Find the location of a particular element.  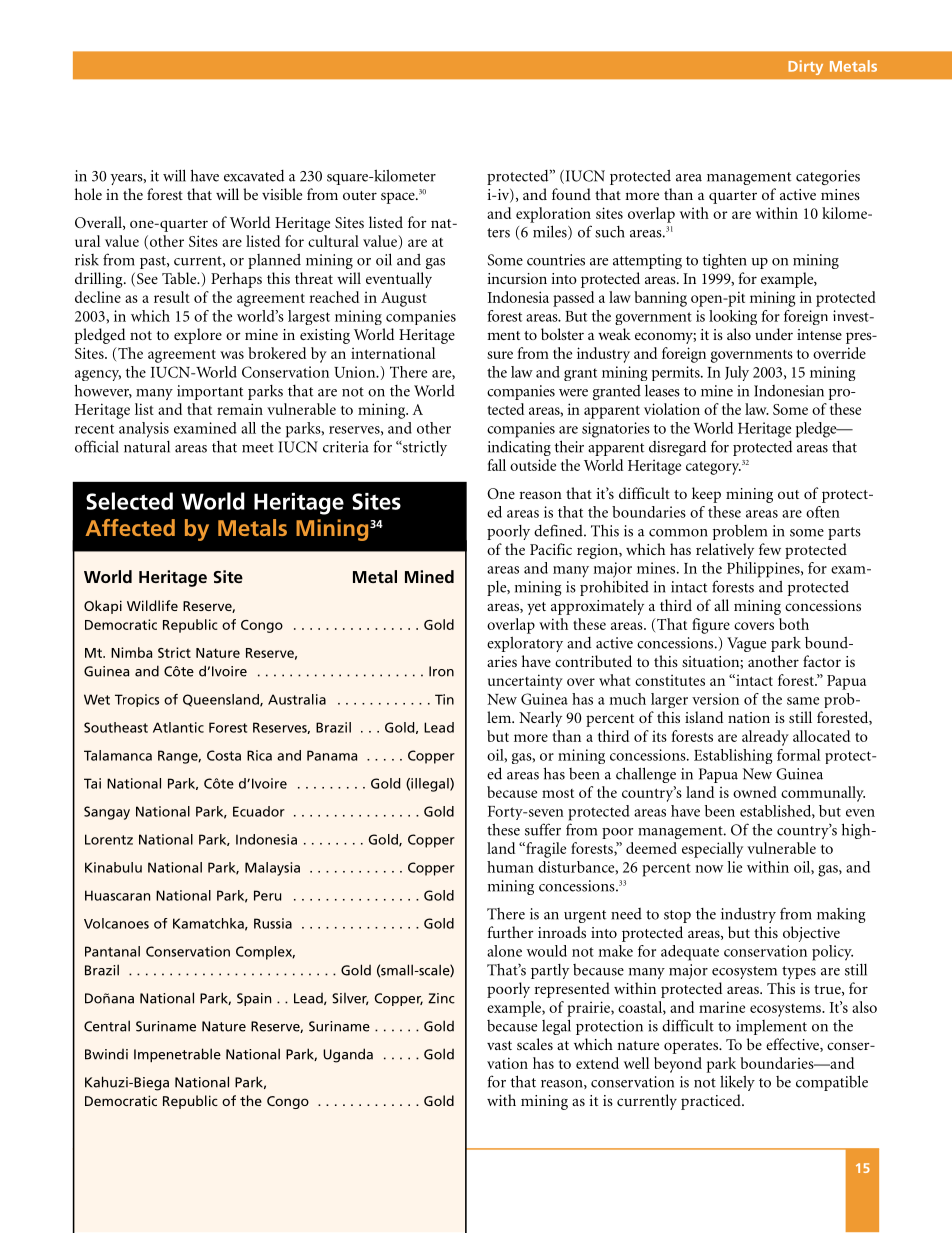

Dirty is located at coordinates (805, 67).
